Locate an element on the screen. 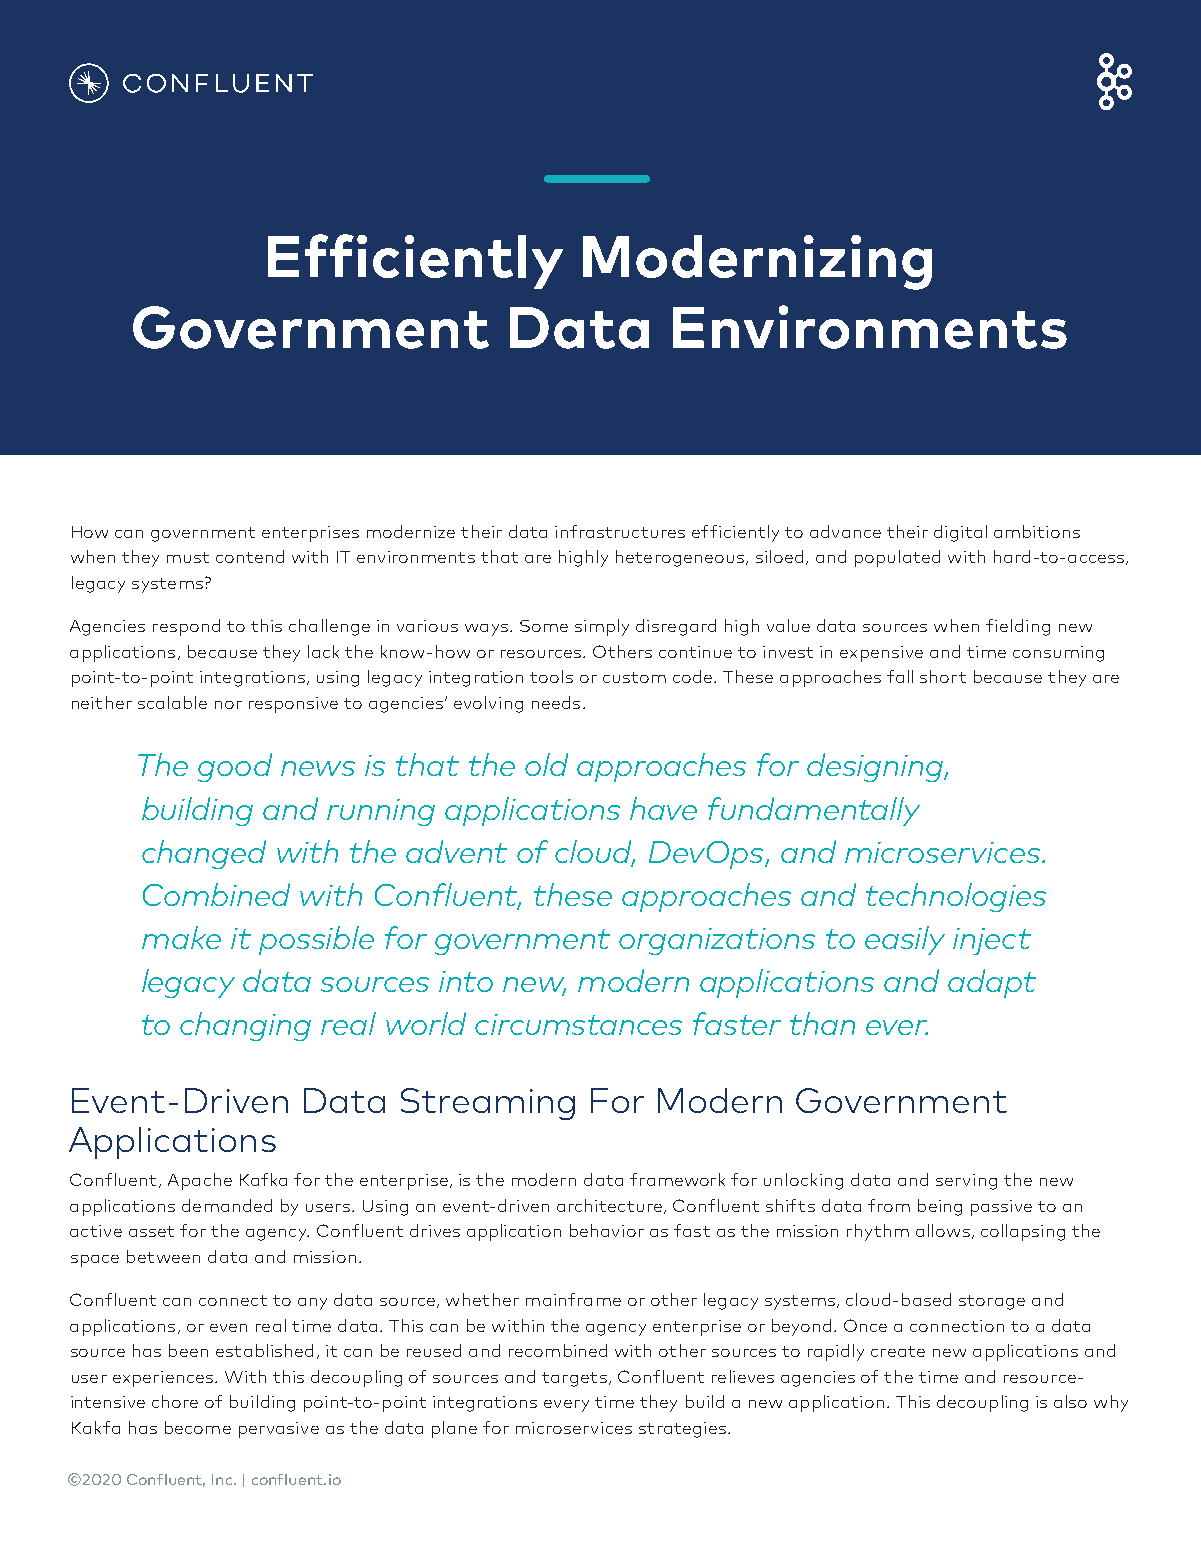 The width and height of the screenshot is (1201, 1554). infrastructures is located at coordinates (620, 531).
